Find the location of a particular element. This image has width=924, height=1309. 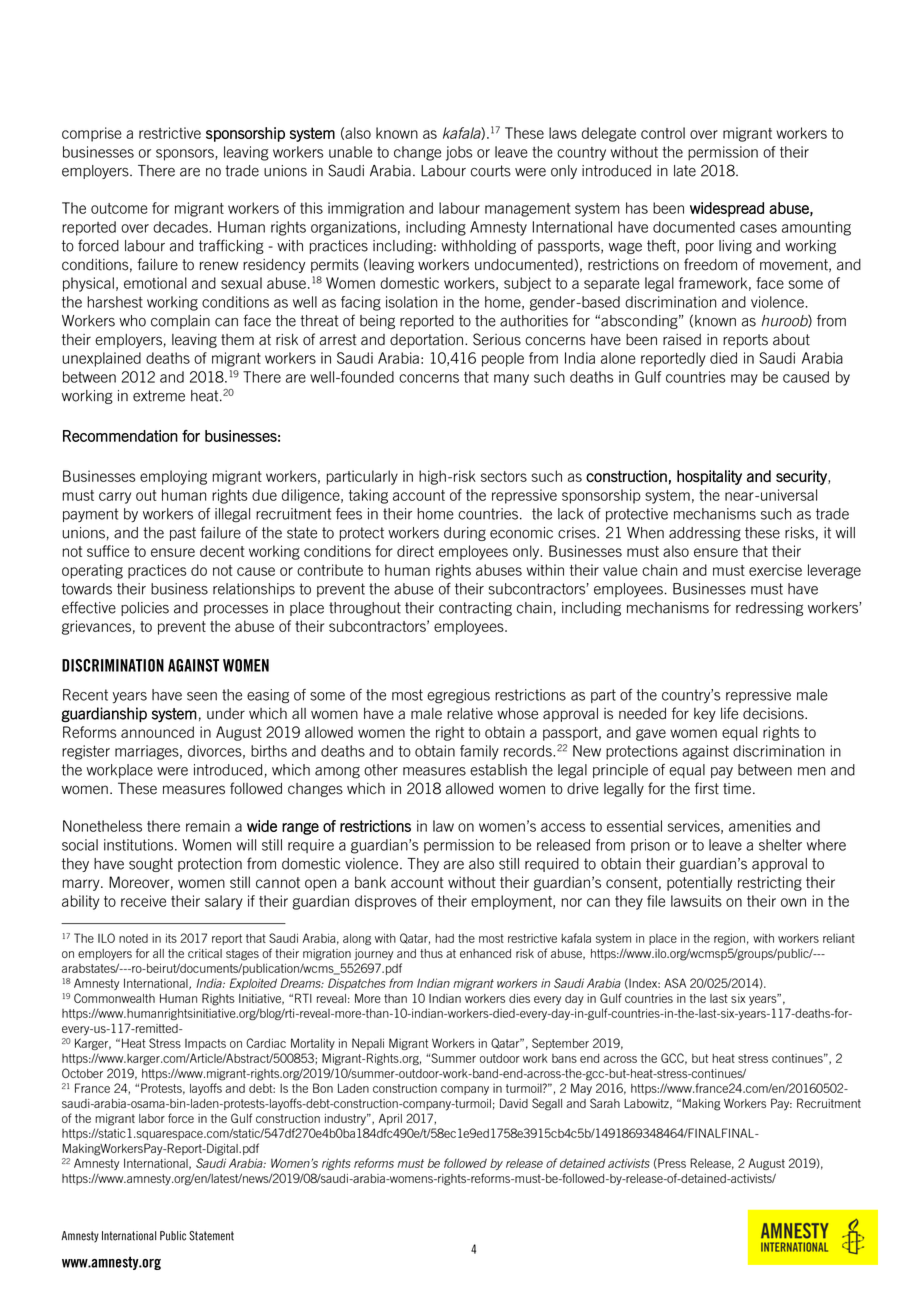

outcome is located at coordinates (119, 208).
